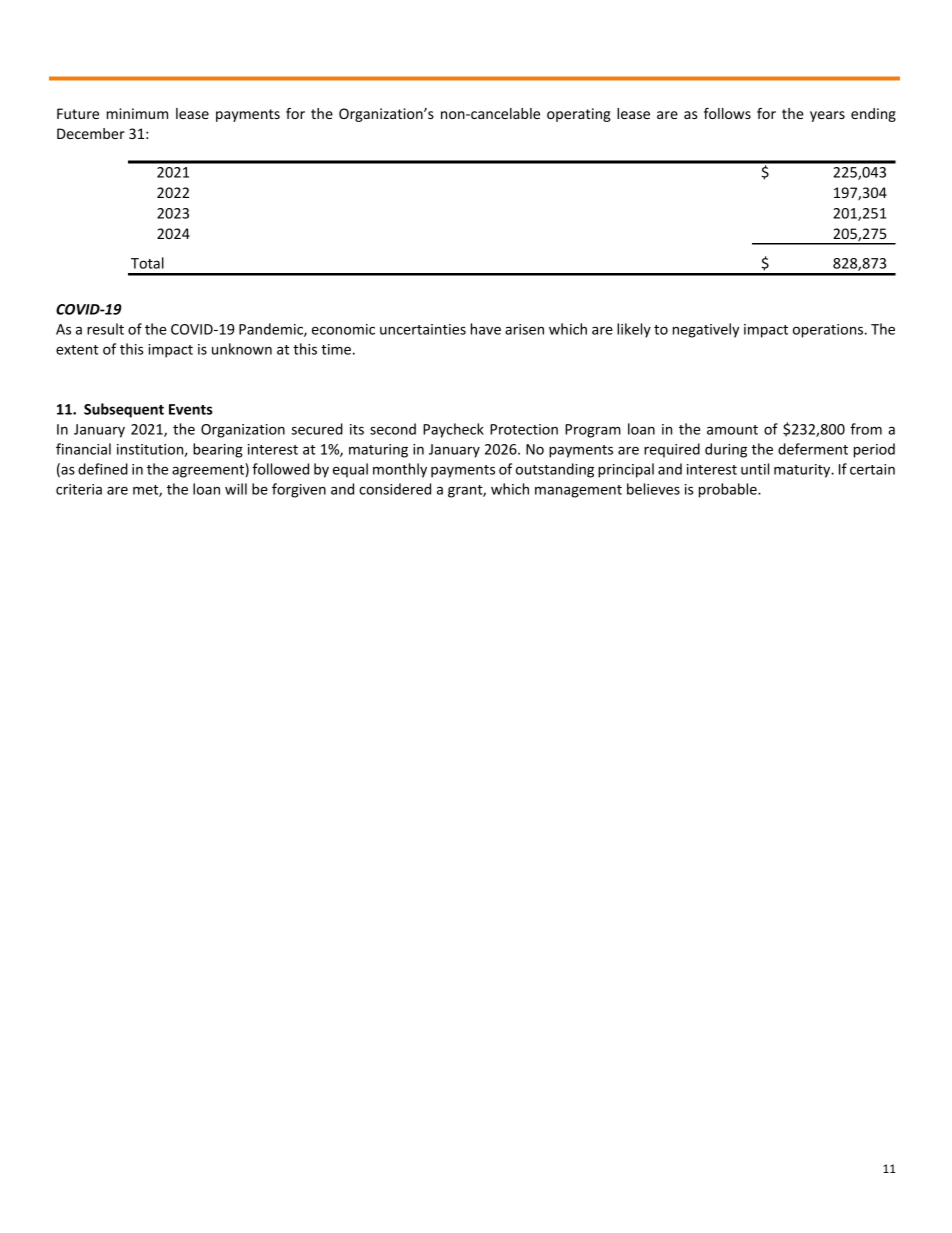  What do you see at coordinates (727, 113) in the screenshot?
I see `follows` at bounding box center [727, 113].
